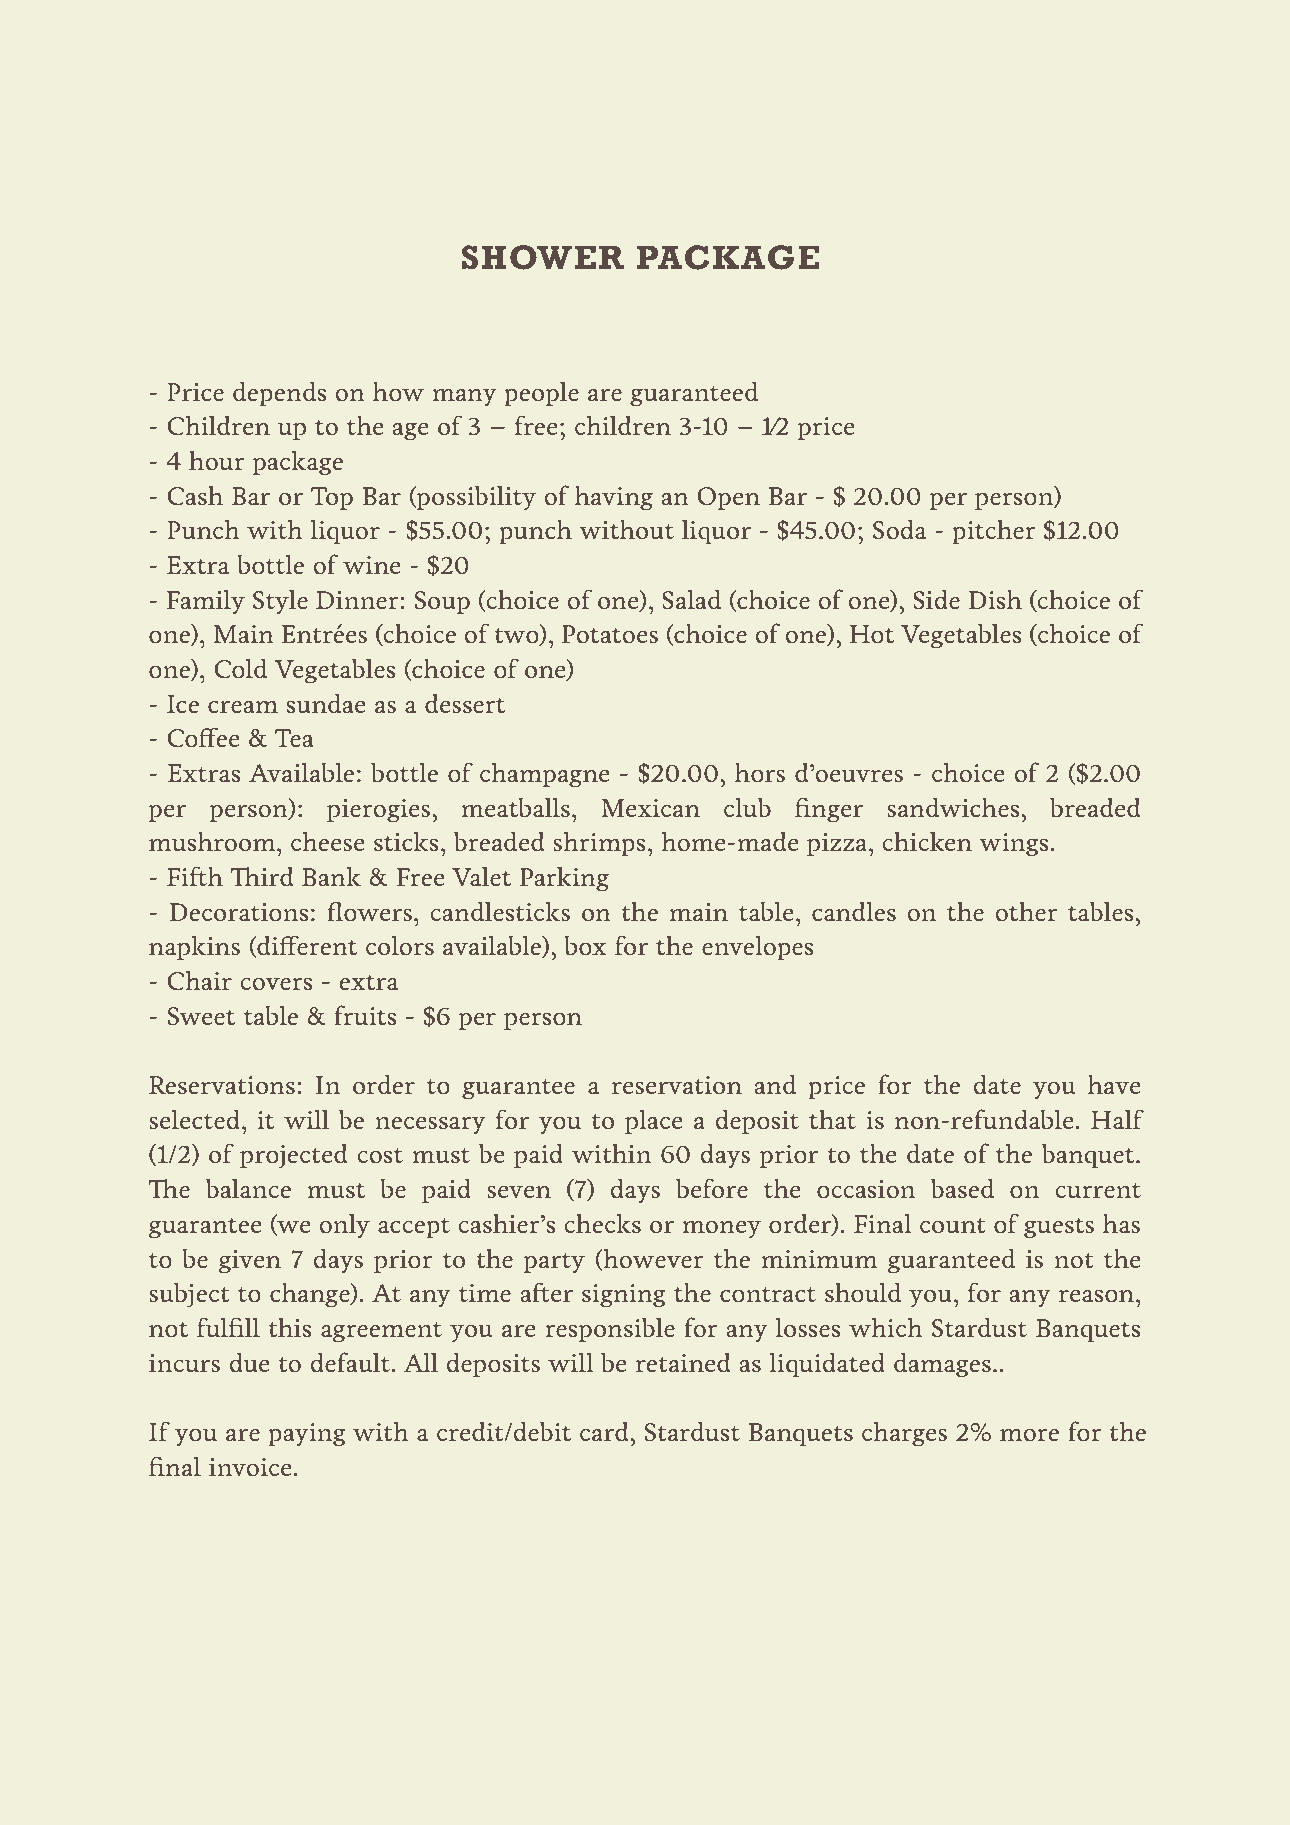  I want to click on paying, so click(307, 1435).
